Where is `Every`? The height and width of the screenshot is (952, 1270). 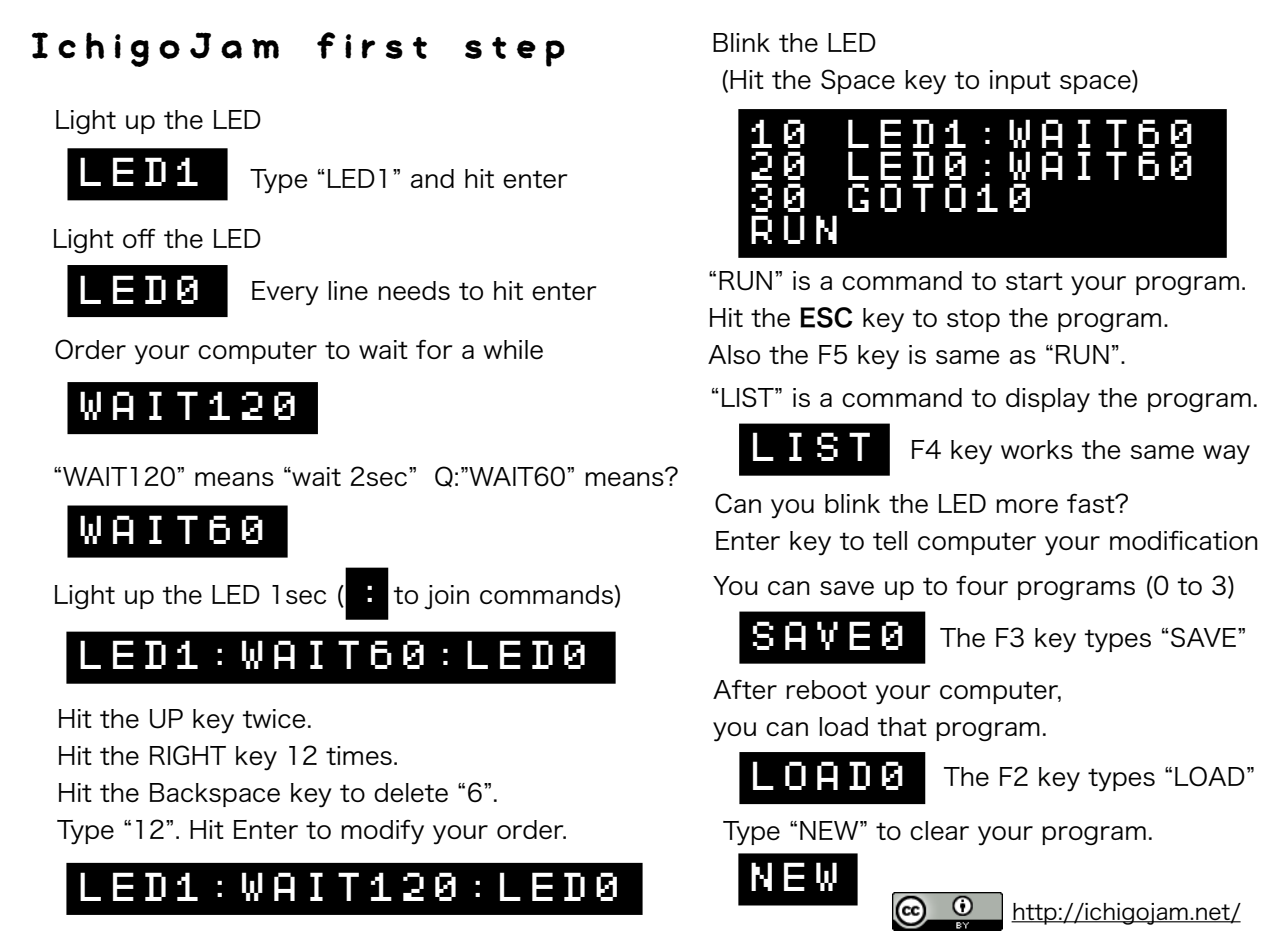
Every is located at coordinates (285, 293).
